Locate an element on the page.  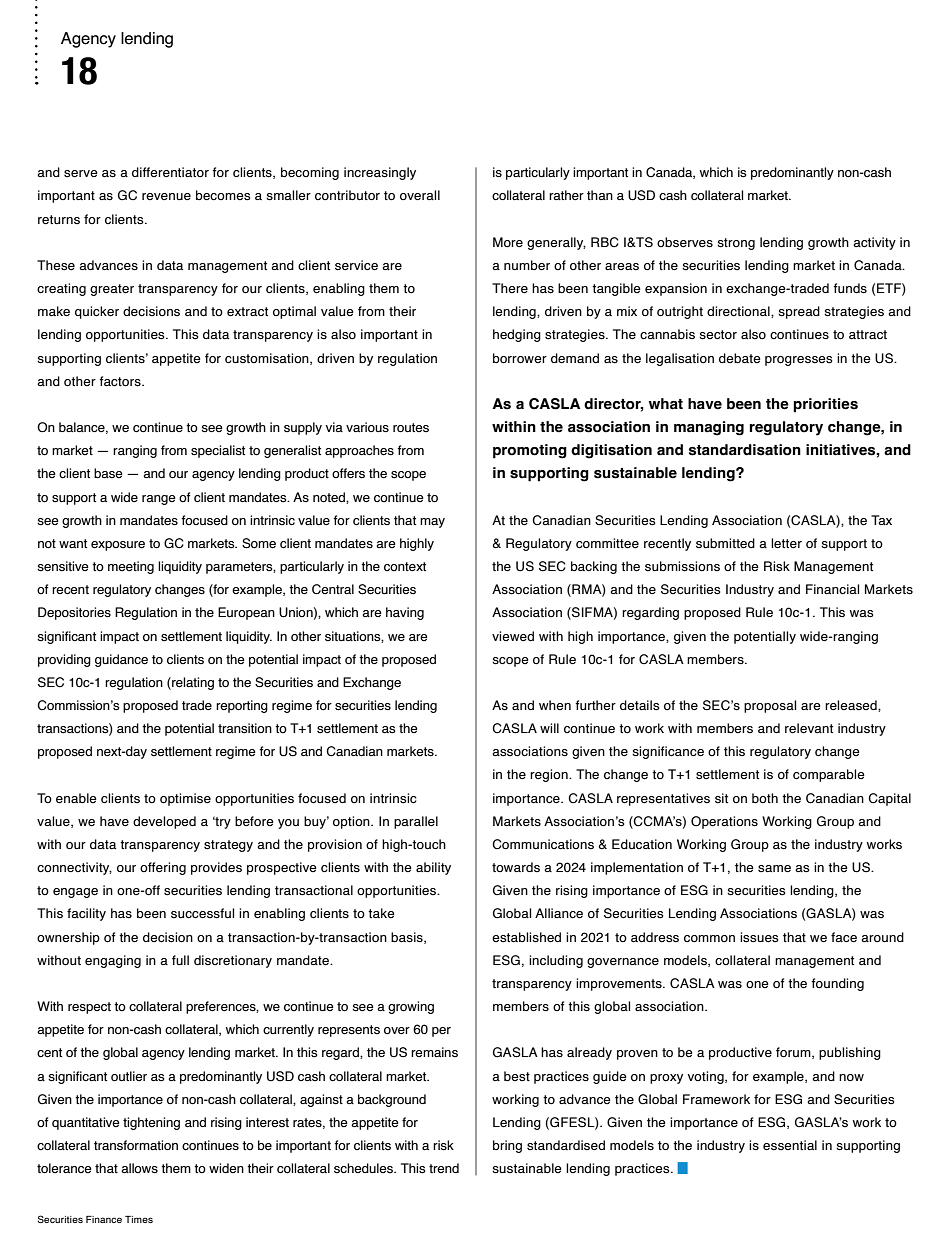
relating is located at coordinates (192, 683).
